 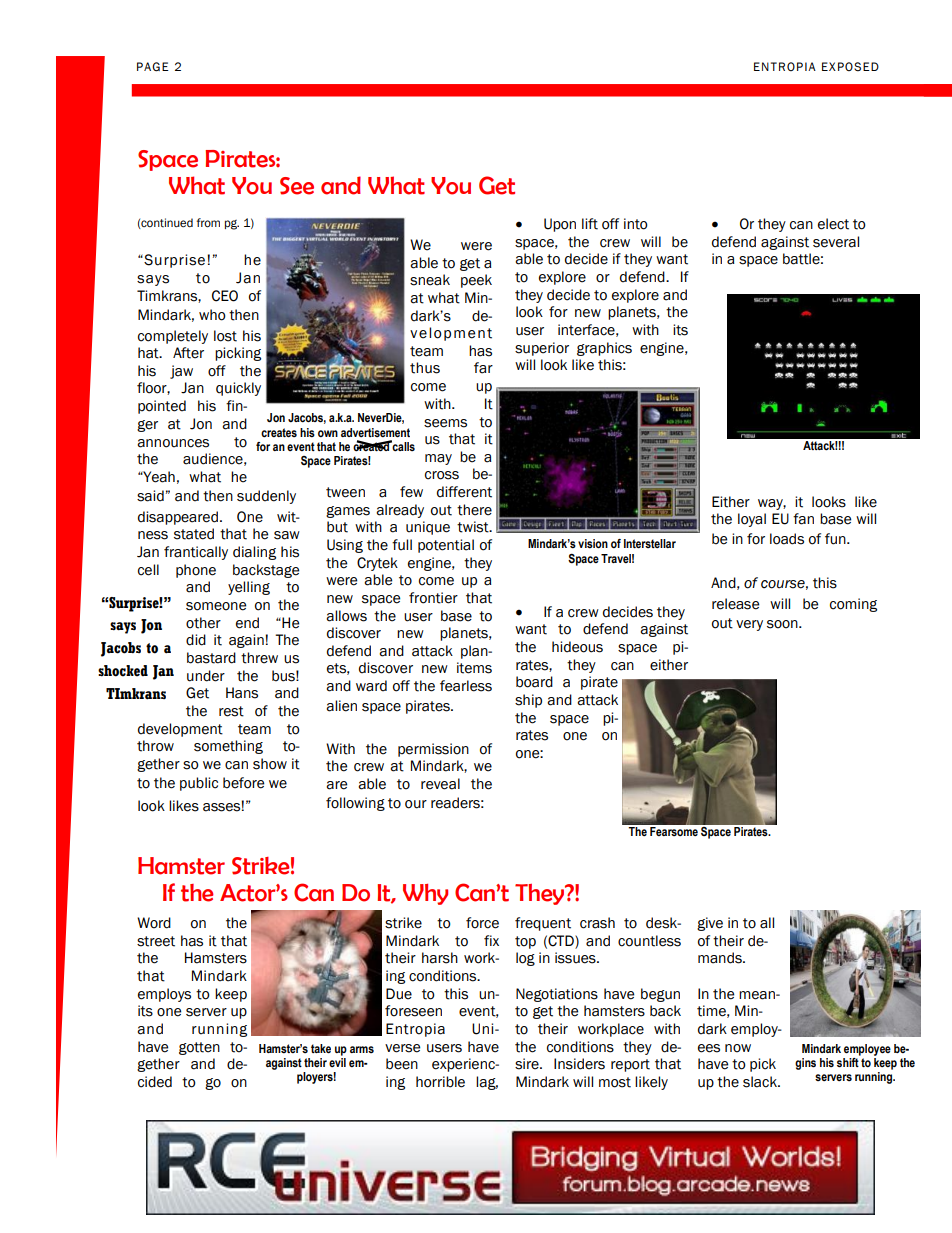 I want to click on loyal, so click(x=752, y=520).
